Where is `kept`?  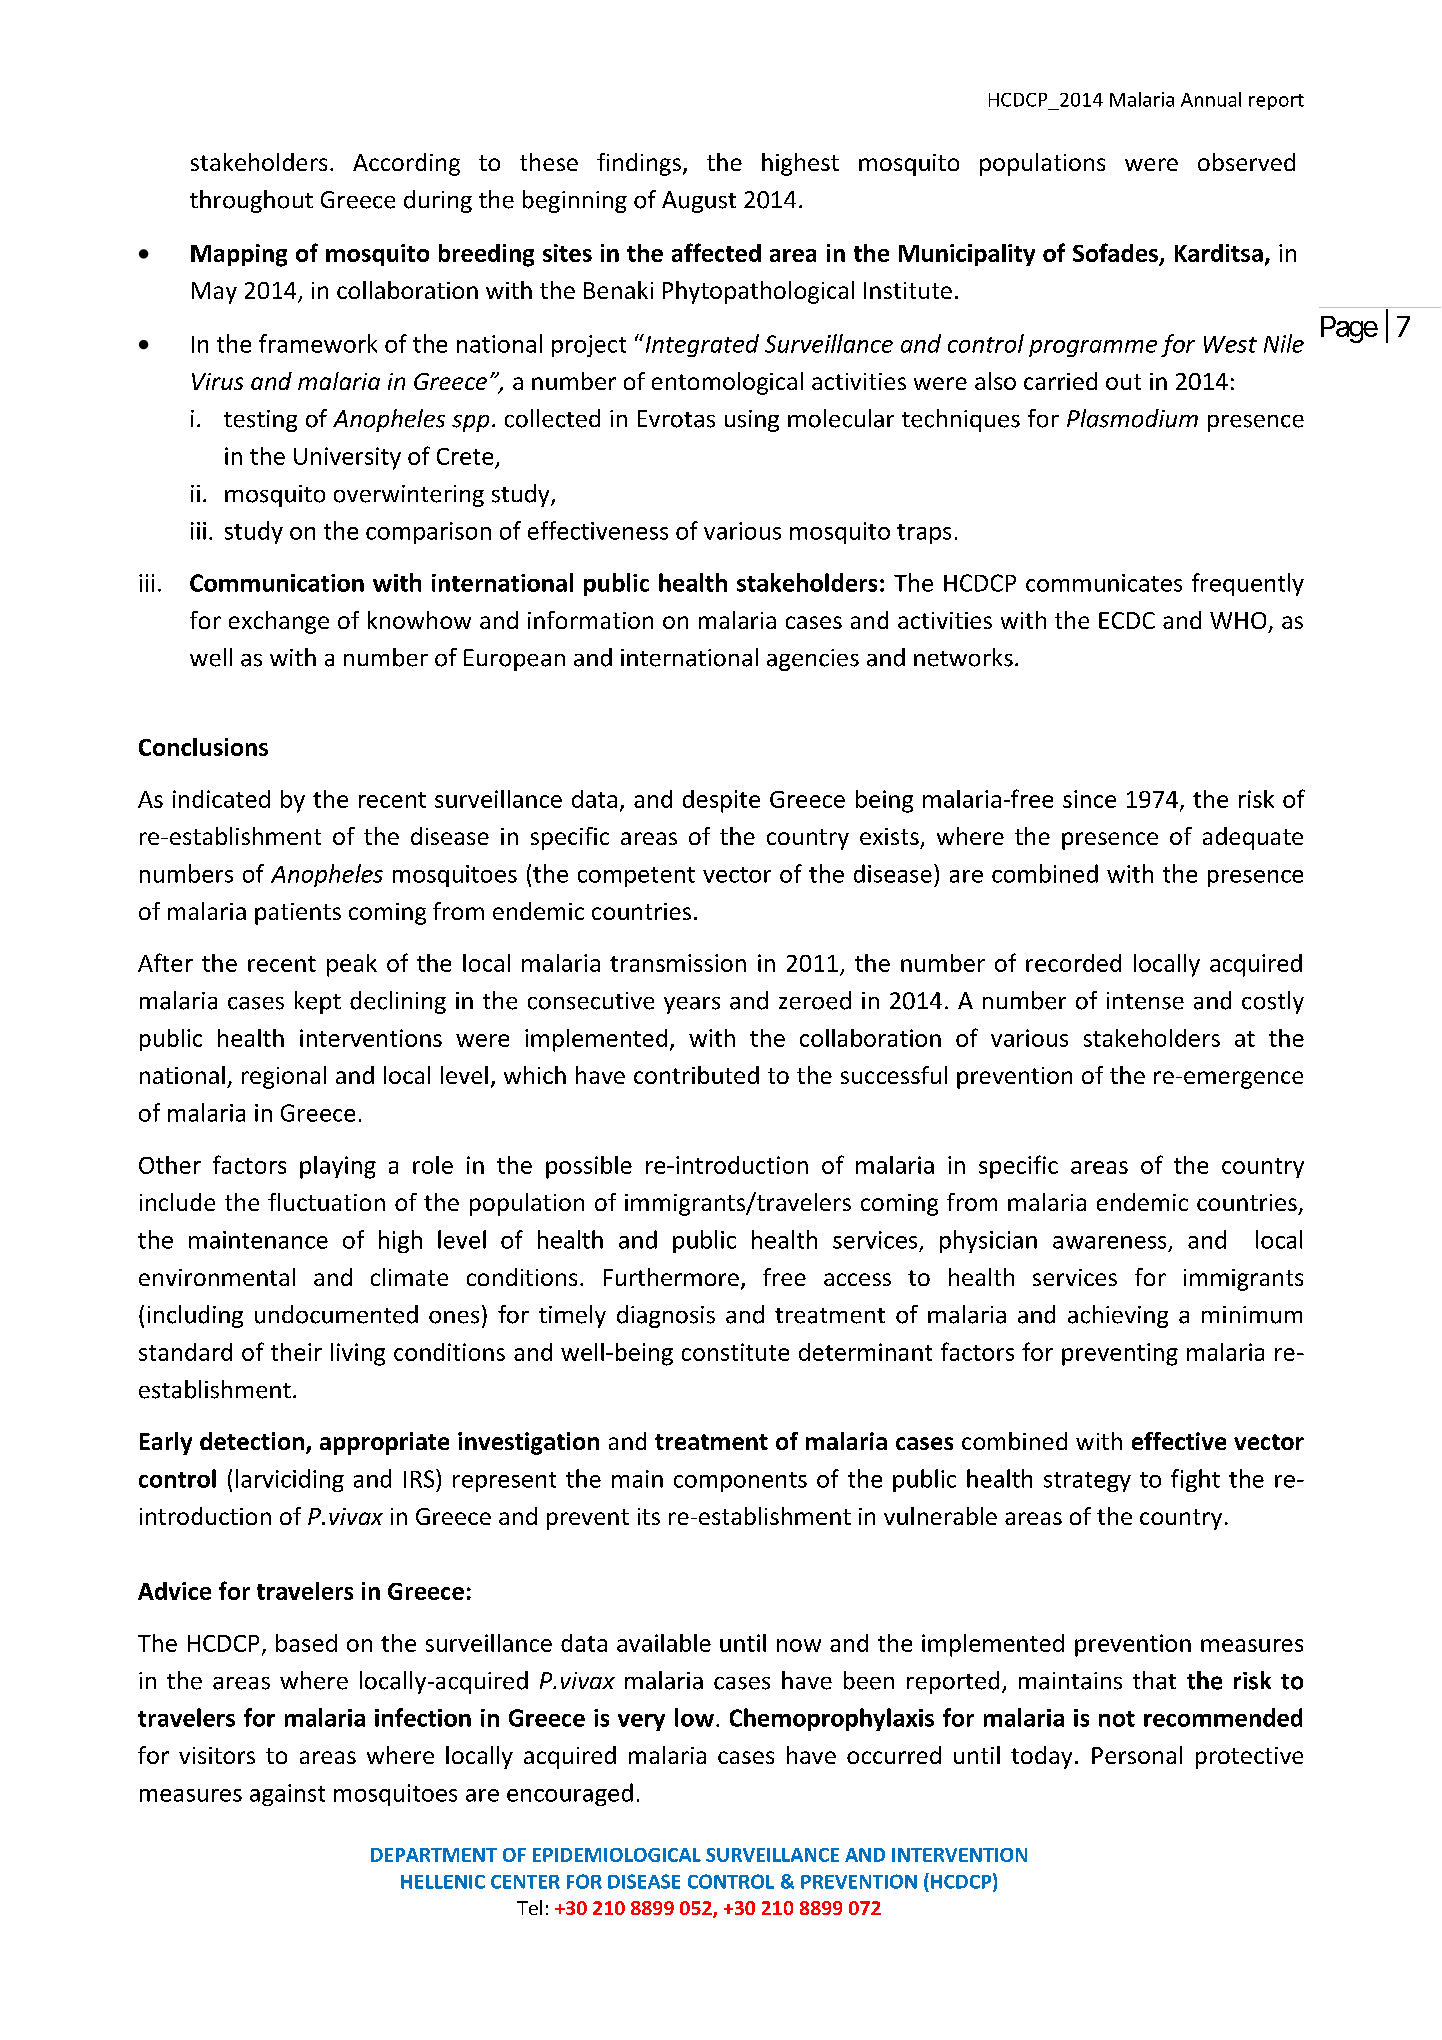
kept is located at coordinates (318, 1002).
